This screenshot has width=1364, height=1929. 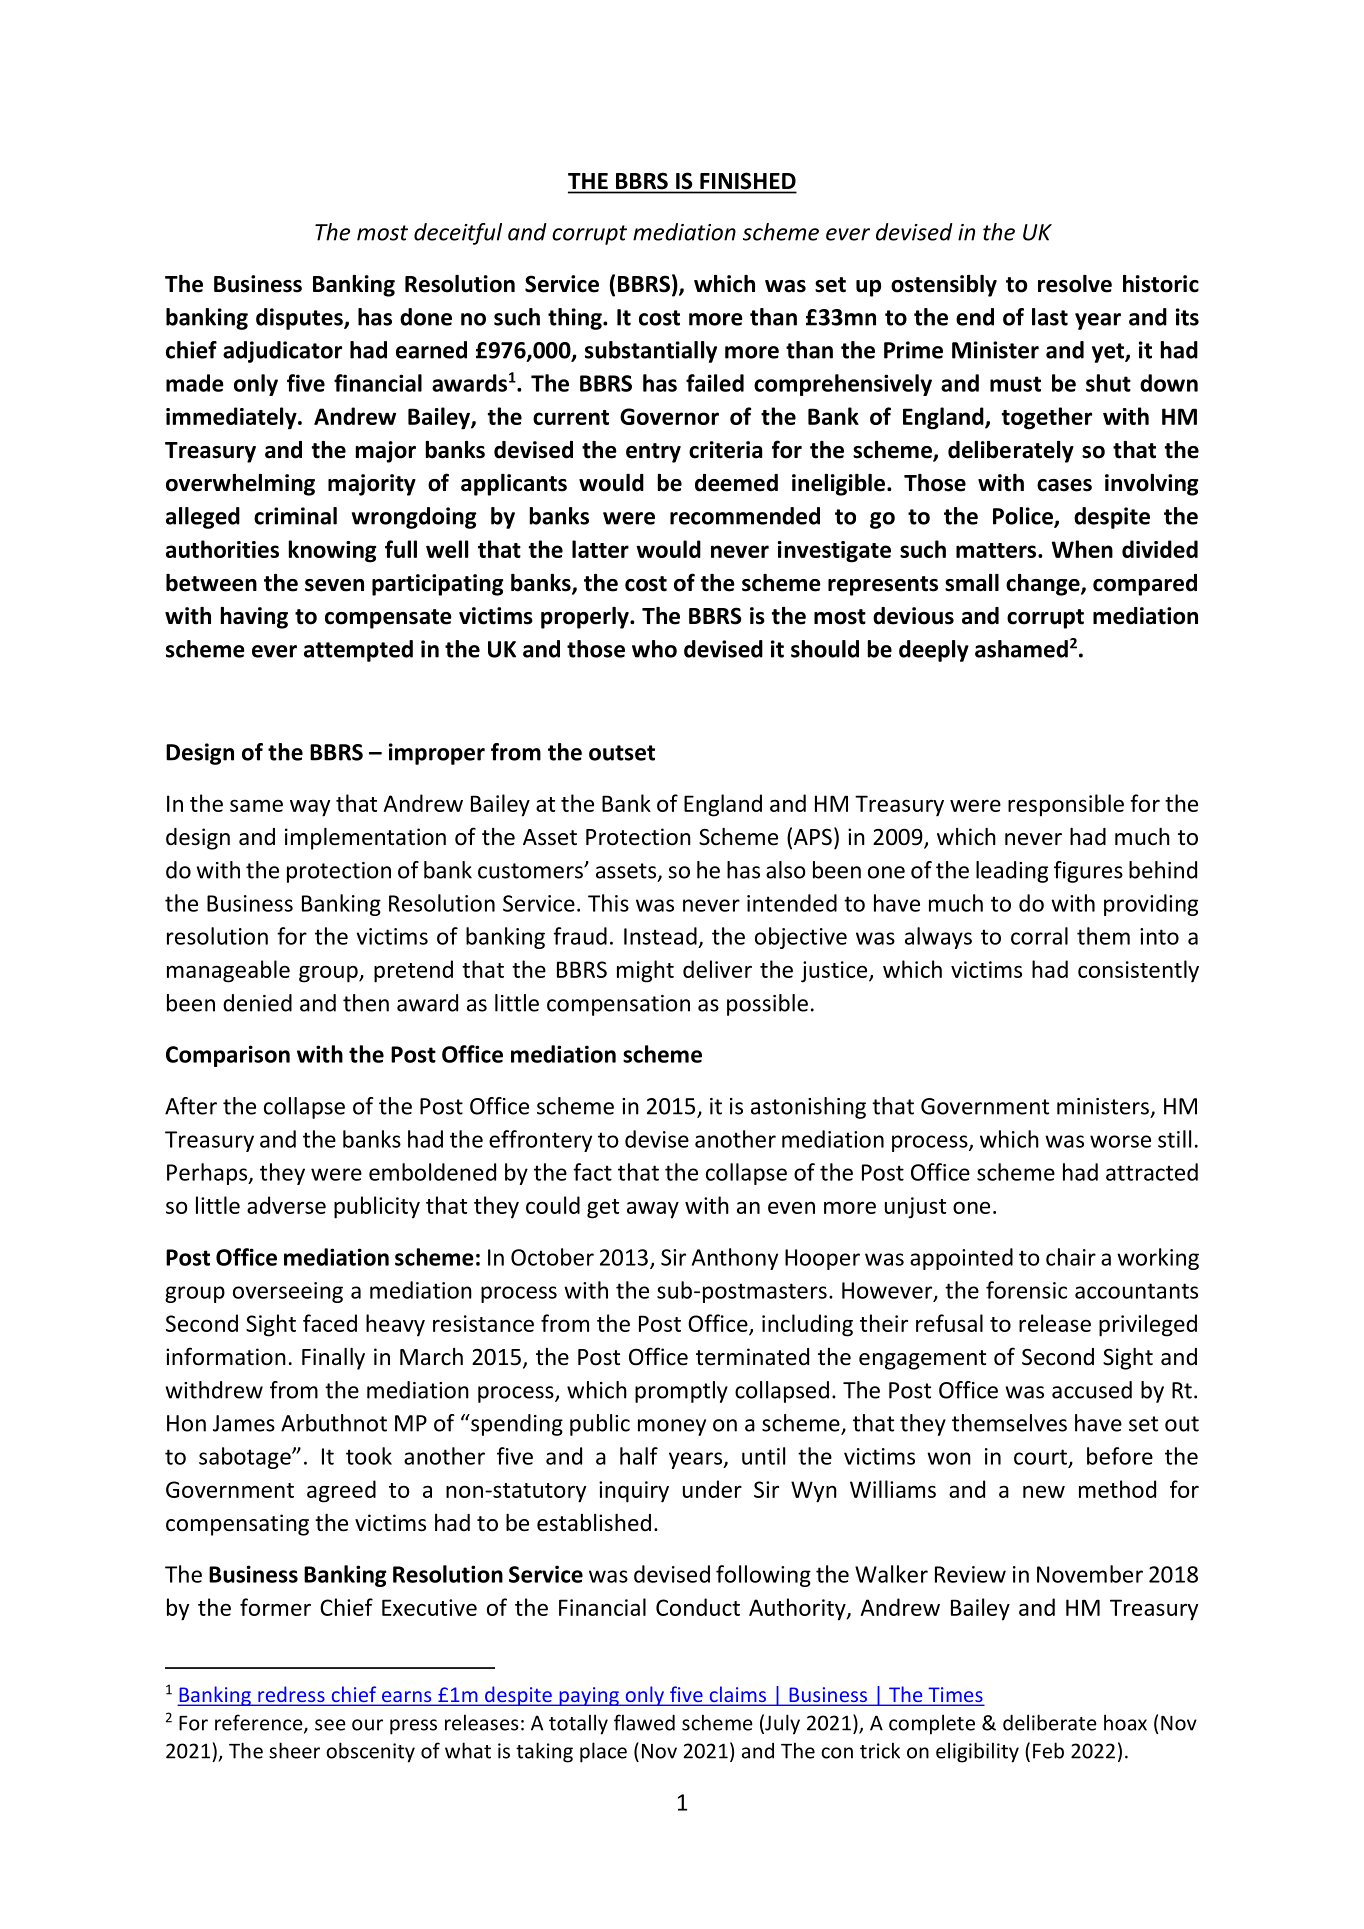 I want to click on who, so click(x=654, y=649).
